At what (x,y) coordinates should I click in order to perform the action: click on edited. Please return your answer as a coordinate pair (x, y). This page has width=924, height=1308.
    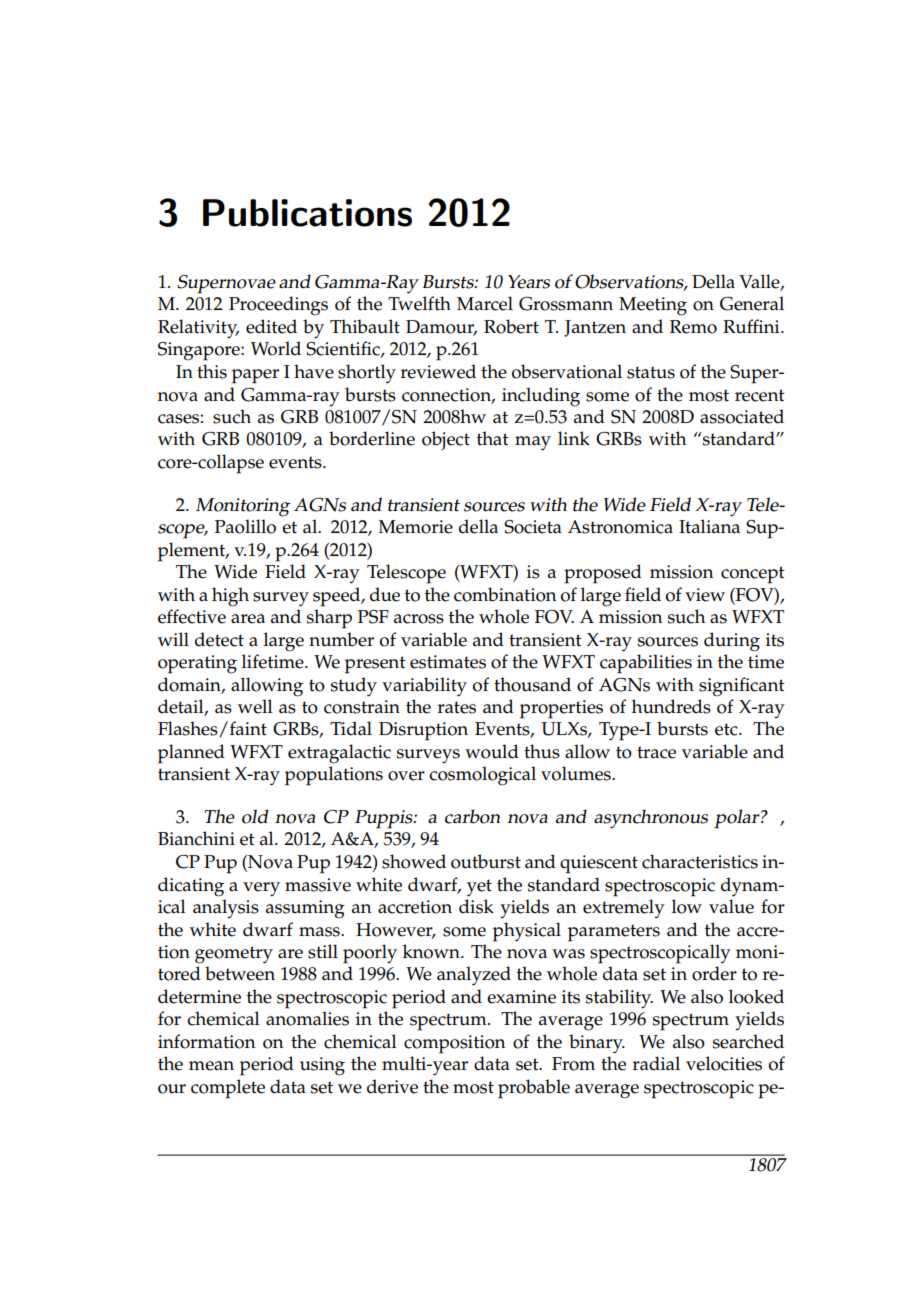
    Looking at the image, I should click on (271, 326).
